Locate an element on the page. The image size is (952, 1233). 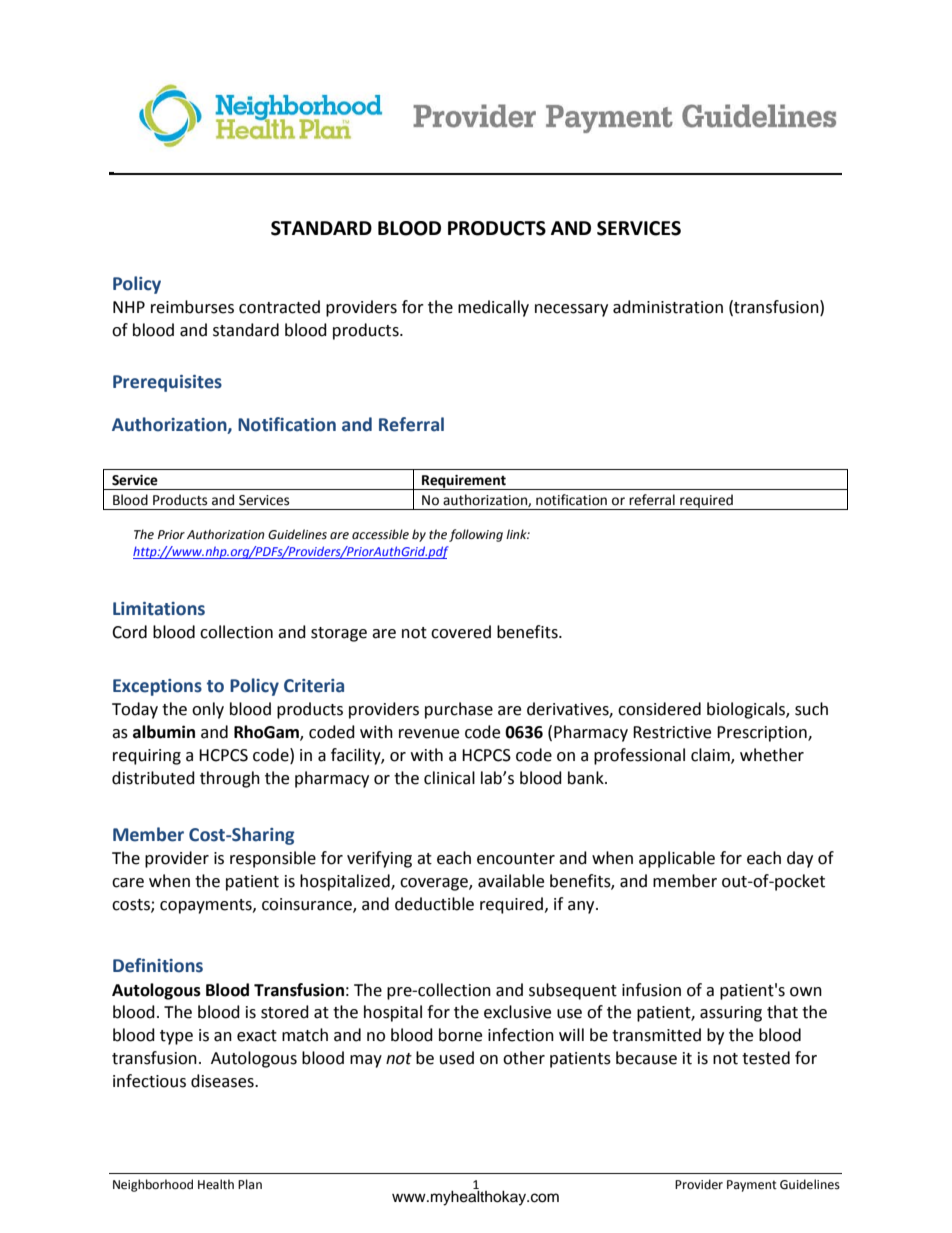
contracted is located at coordinates (279, 307).
